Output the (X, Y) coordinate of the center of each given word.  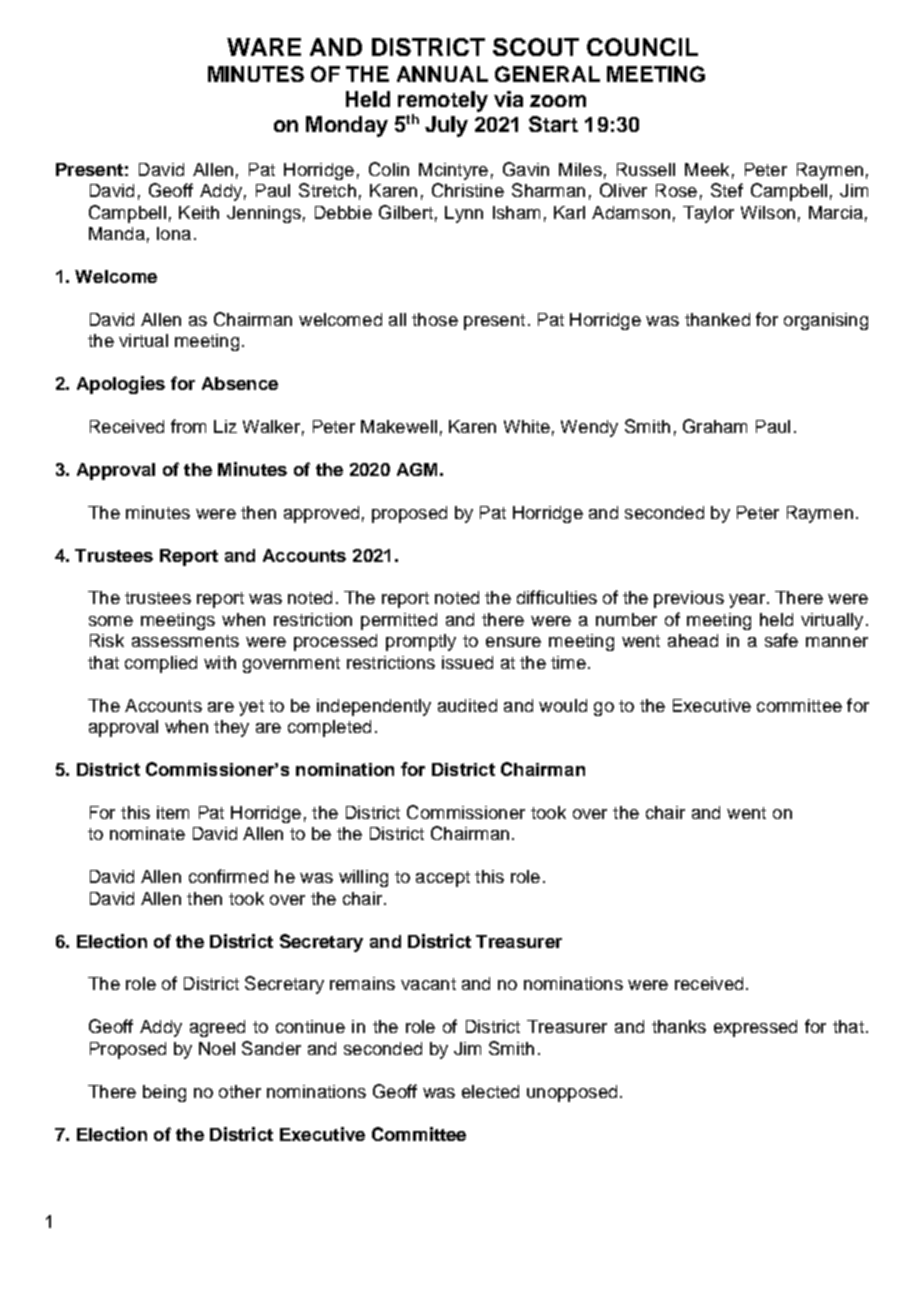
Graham (715, 426)
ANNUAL (442, 74)
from (188, 426)
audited (467, 705)
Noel (217, 1048)
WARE (264, 47)
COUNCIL (642, 47)
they (231, 728)
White (527, 426)
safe (781, 640)
